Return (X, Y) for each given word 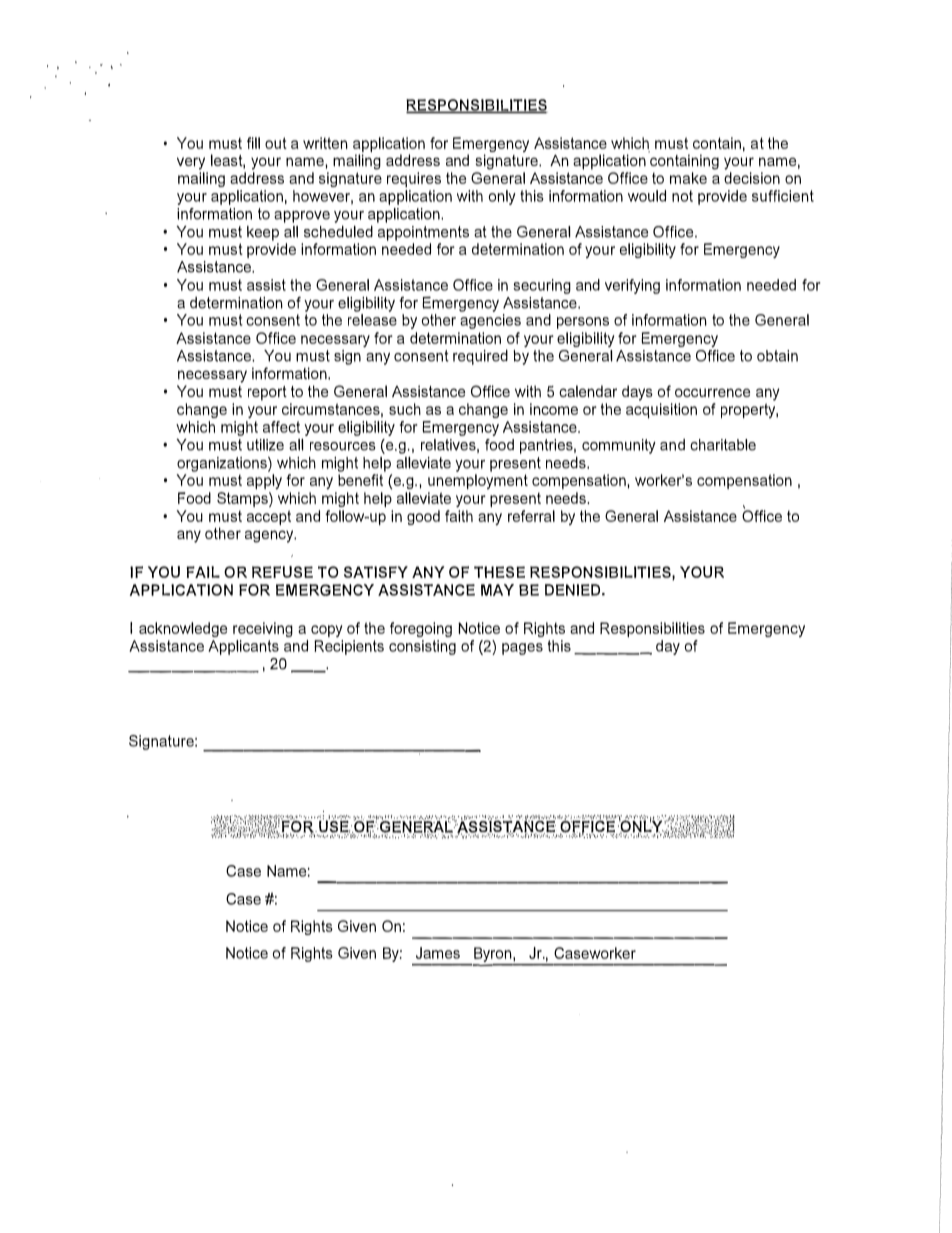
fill (253, 143)
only (502, 197)
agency (270, 536)
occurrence (712, 393)
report (267, 393)
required (480, 357)
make (688, 178)
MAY (497, 590)
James (438, 953)
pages (522, 649)
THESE (499, 572)
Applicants (243, 647)
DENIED (572, 590)
